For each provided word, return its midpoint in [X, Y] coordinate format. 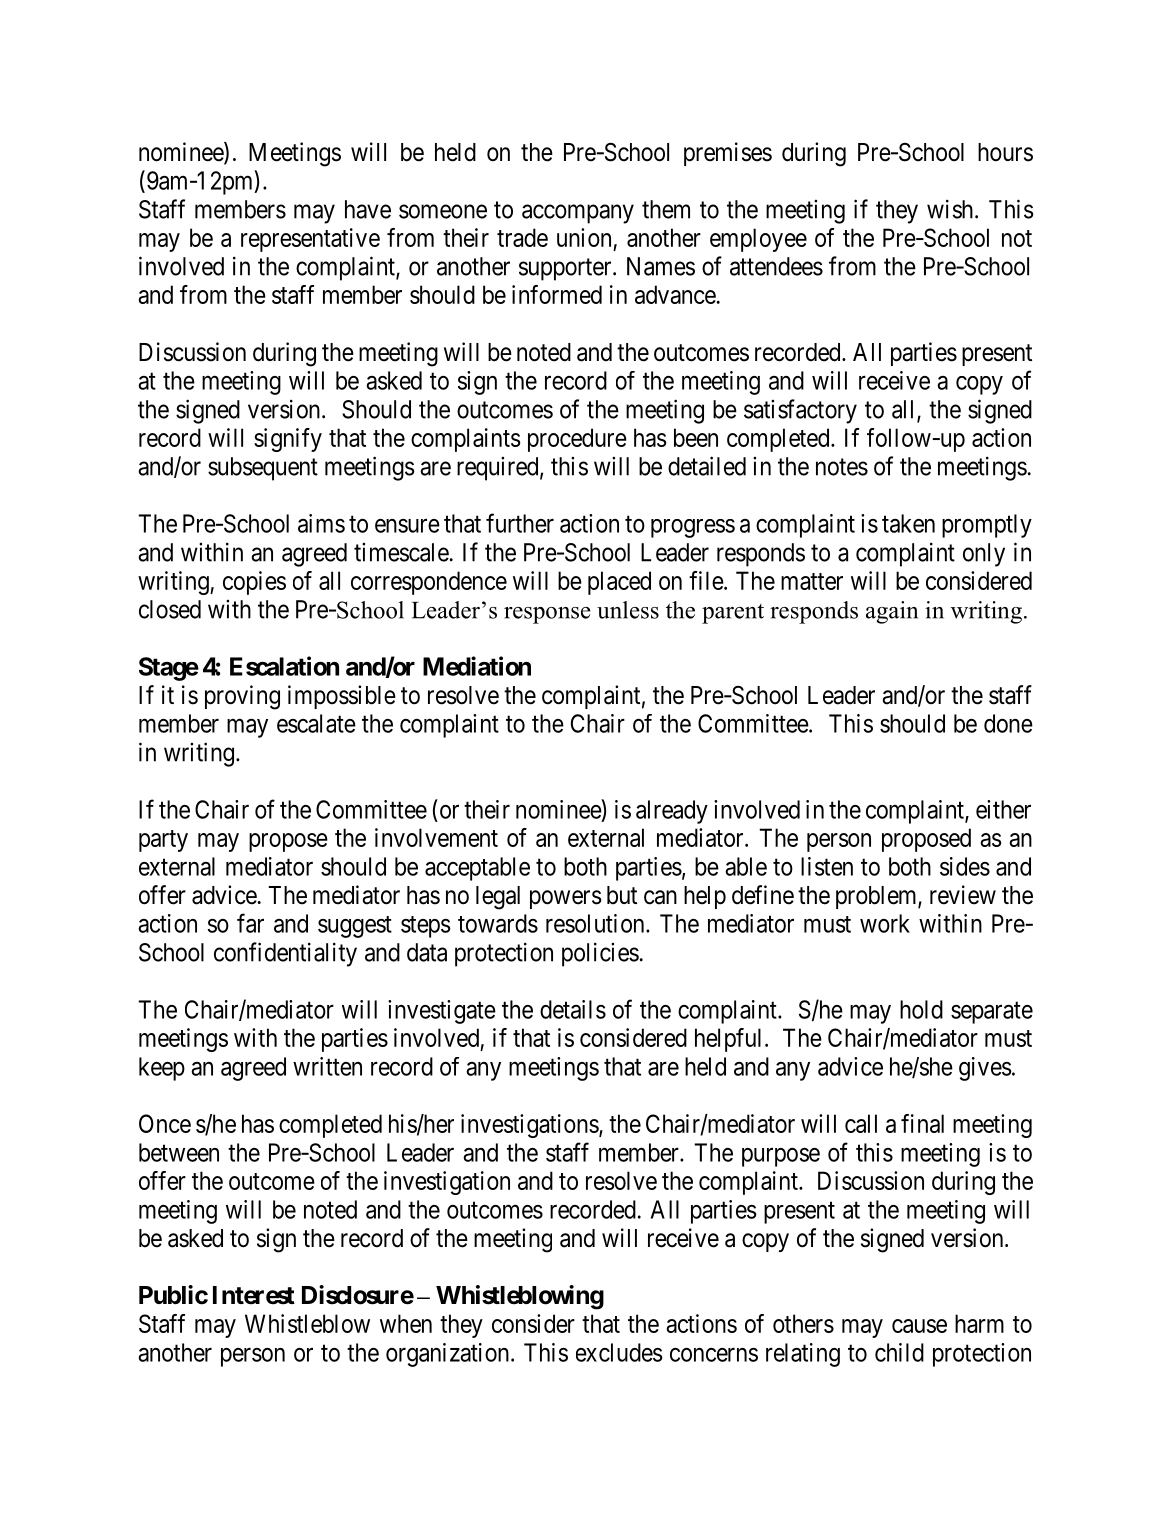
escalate [316, 723]
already [672, 812]
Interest [254, 1295]
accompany [578, 214]
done [1008, 723]
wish [951, 209]
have [368, 209]
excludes [619, 1352]
